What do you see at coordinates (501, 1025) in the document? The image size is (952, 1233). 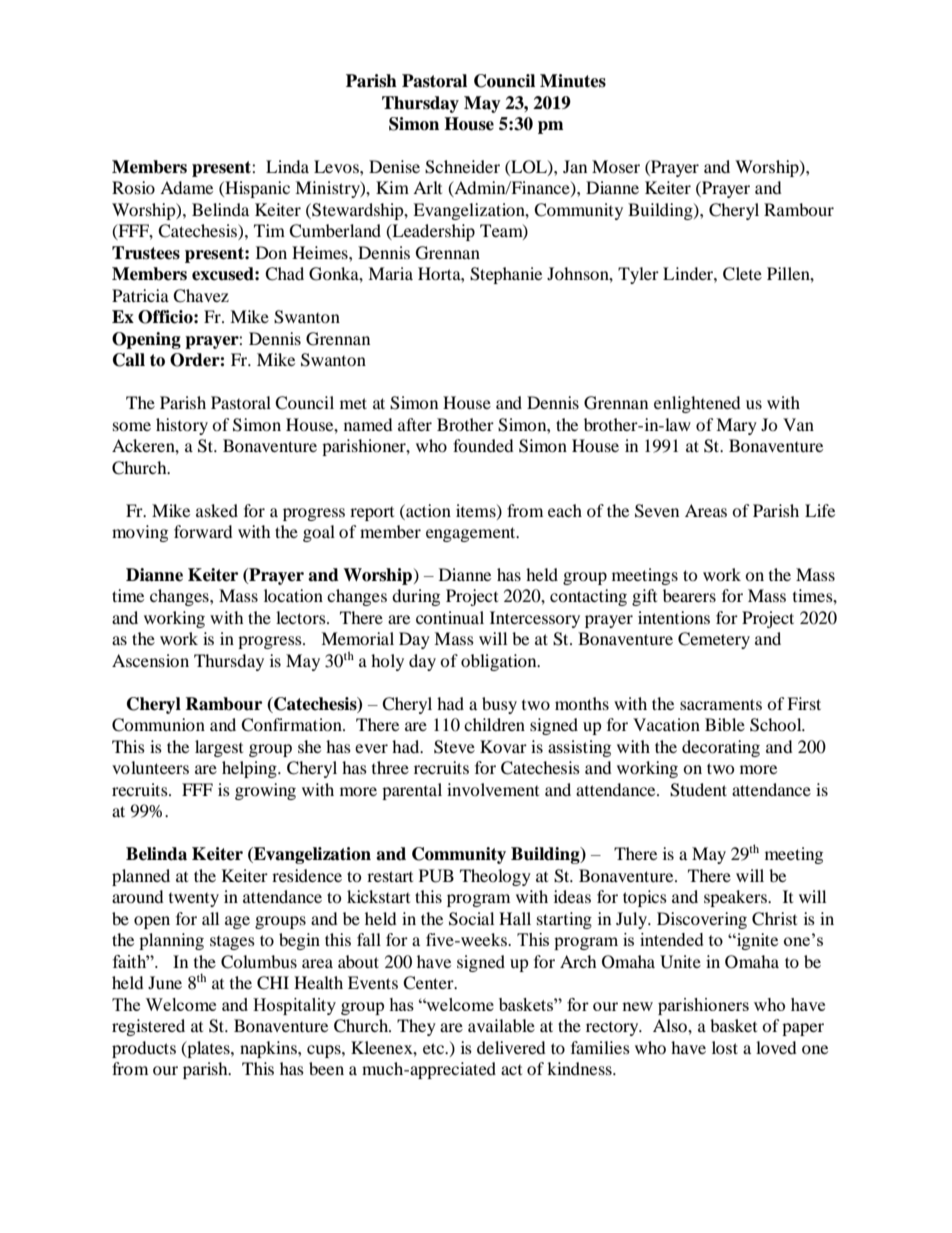 I see `available` at bounding box center [501, 1025].
